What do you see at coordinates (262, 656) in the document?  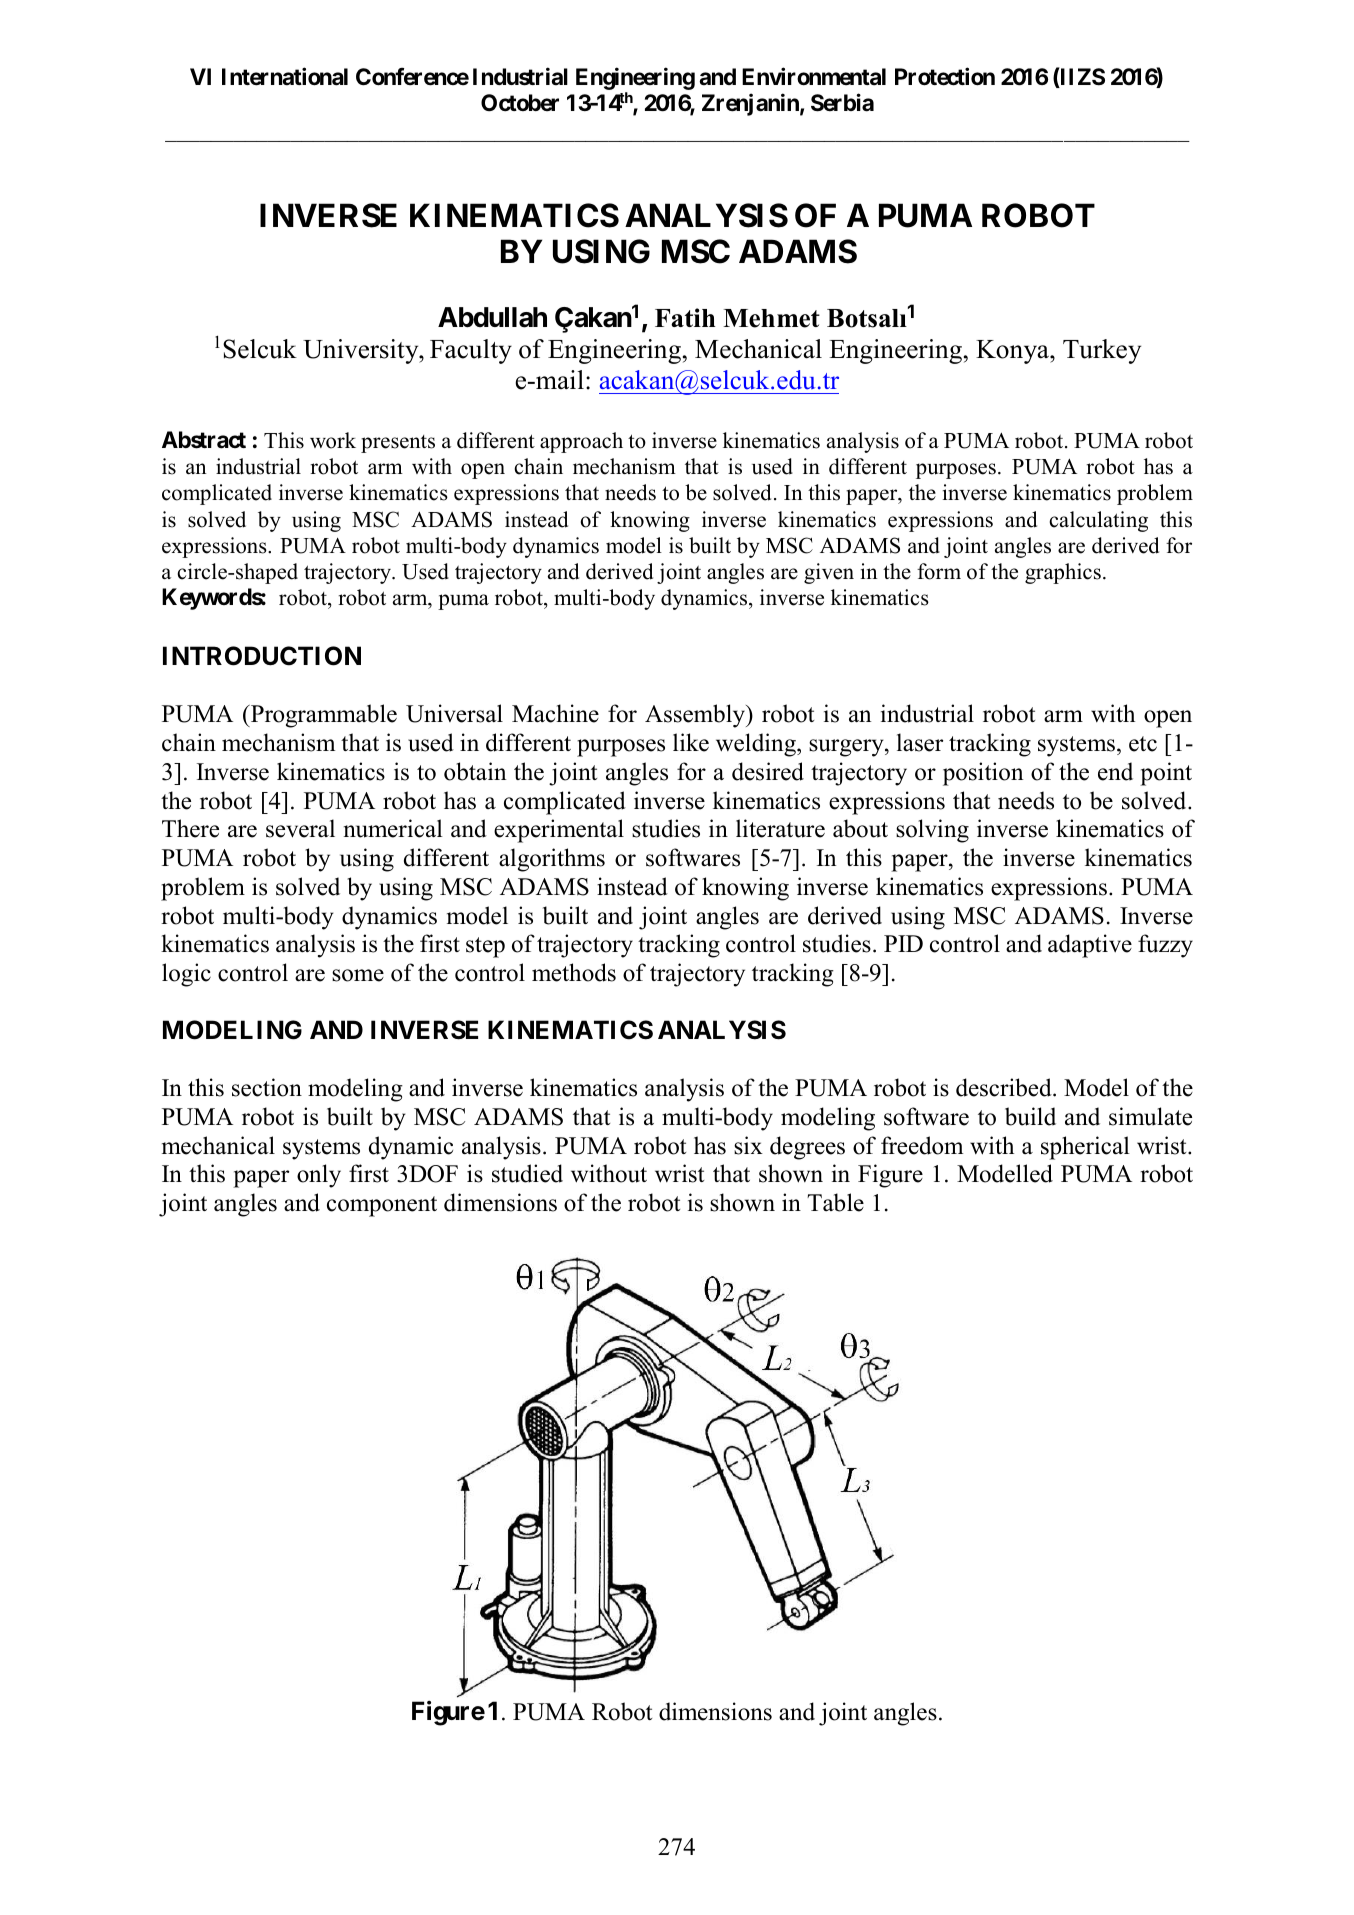 I see `INTRODUCTION` at bounding box center [262, 656].
